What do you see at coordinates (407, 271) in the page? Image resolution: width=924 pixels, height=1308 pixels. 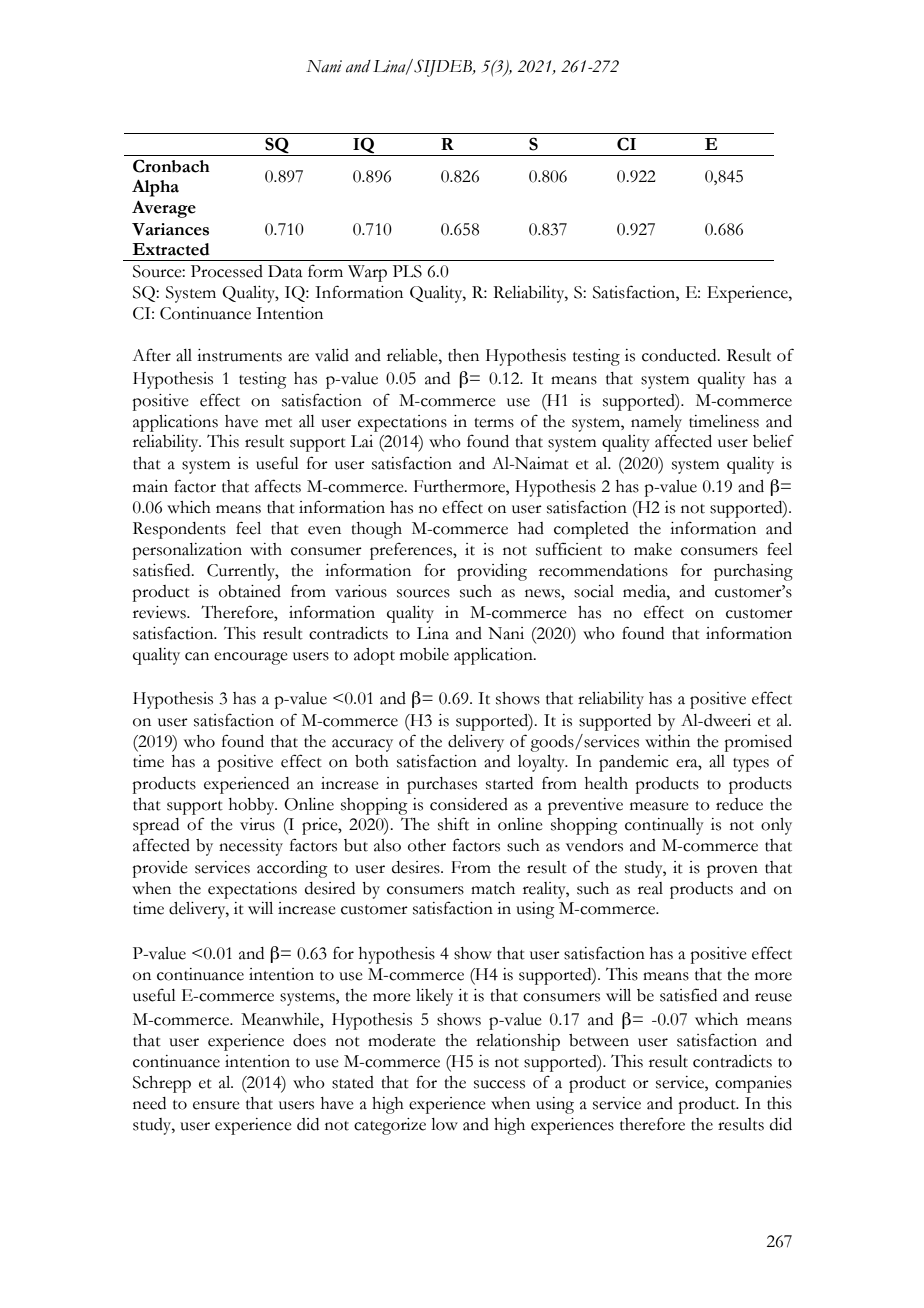 I see `PLS` at bounding box center [407, 271].
